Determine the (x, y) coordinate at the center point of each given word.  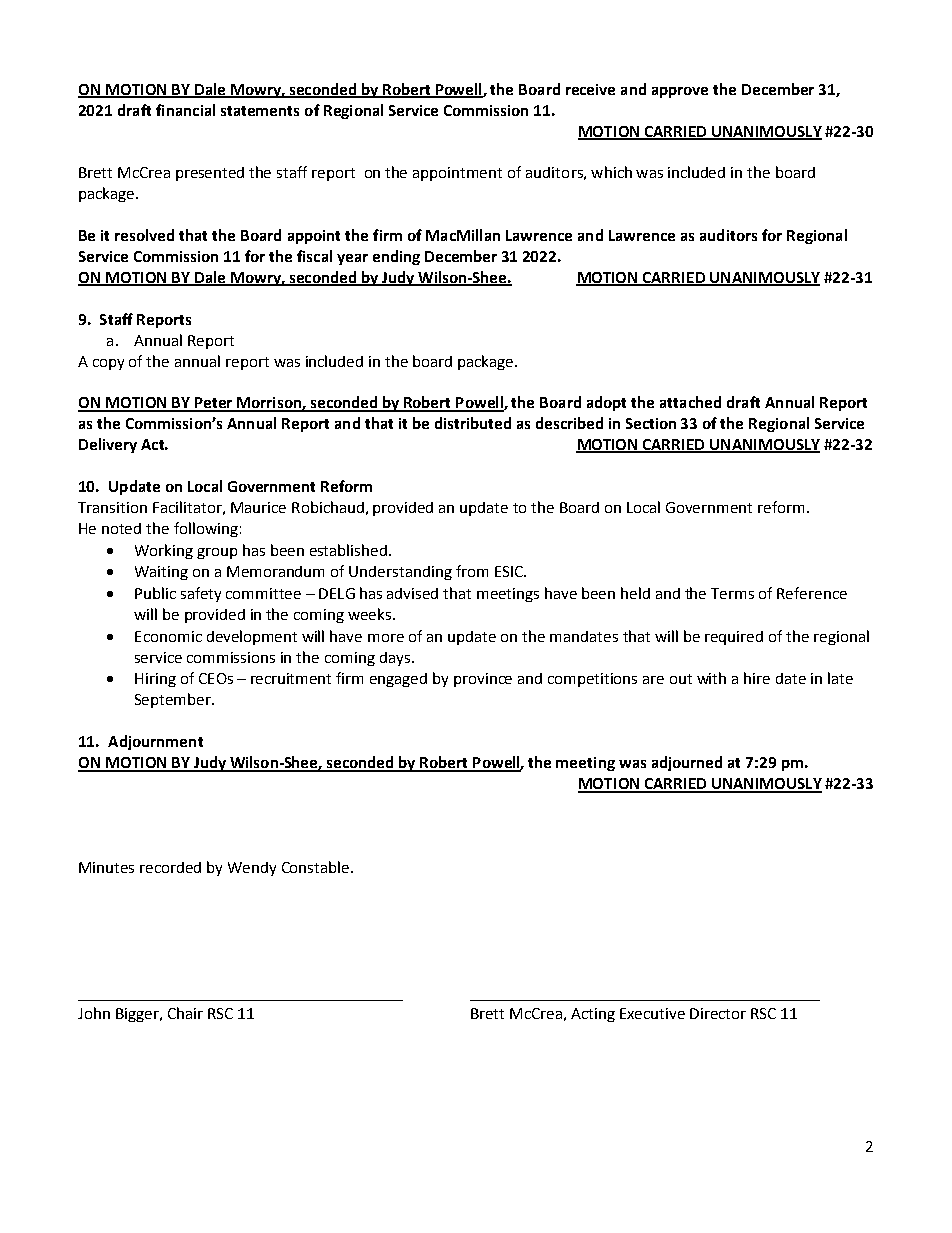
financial (185, 110)
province (483, 680)
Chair (185, 1013)
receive (590, 89)
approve (680, 92)
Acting (593, 1015)
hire (757, 678)
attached (690, 402)
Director (718, 1013)
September (174, 700)
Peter (213, 404)
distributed (473, 423)
